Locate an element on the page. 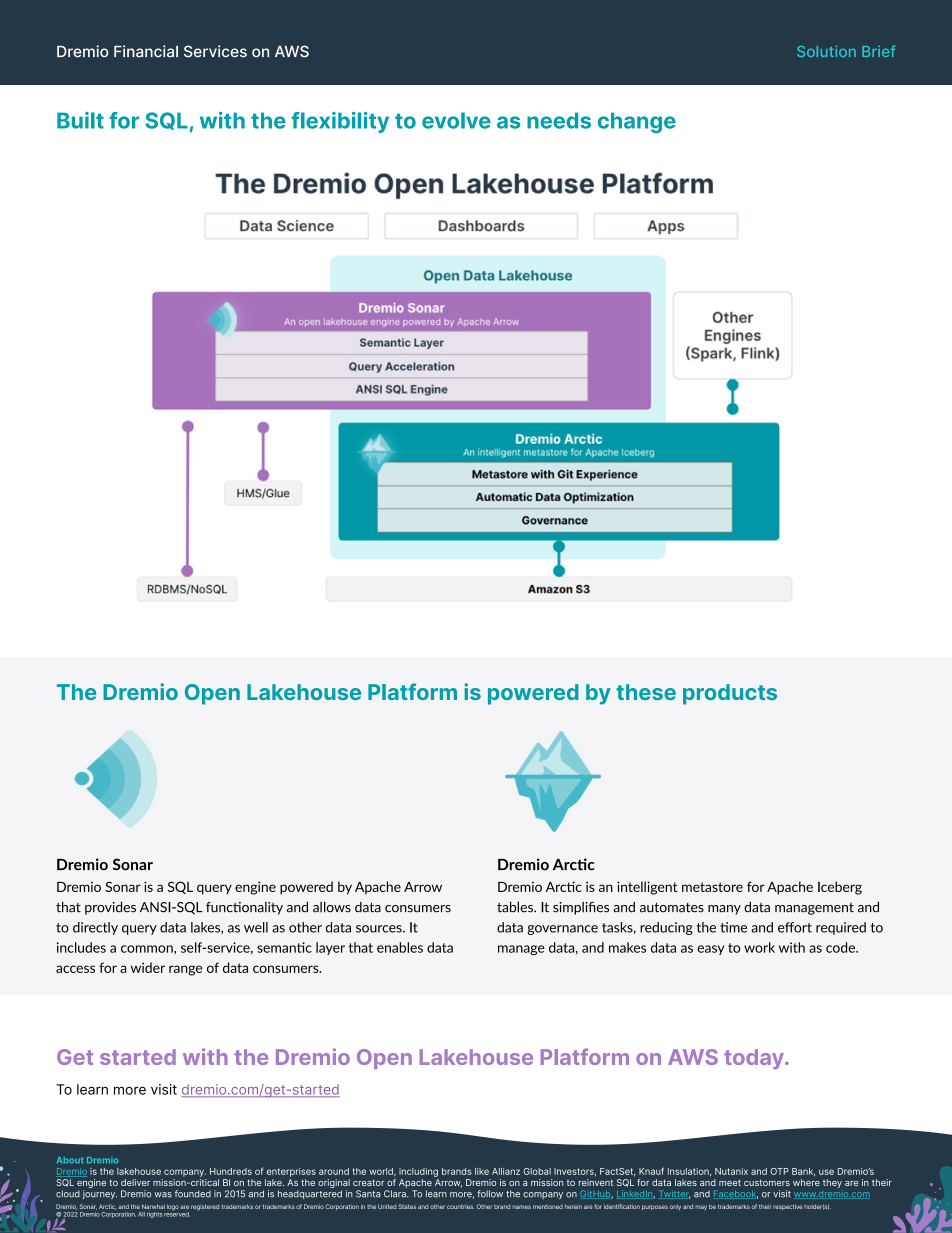  these is located at coordinates (646, 692).
